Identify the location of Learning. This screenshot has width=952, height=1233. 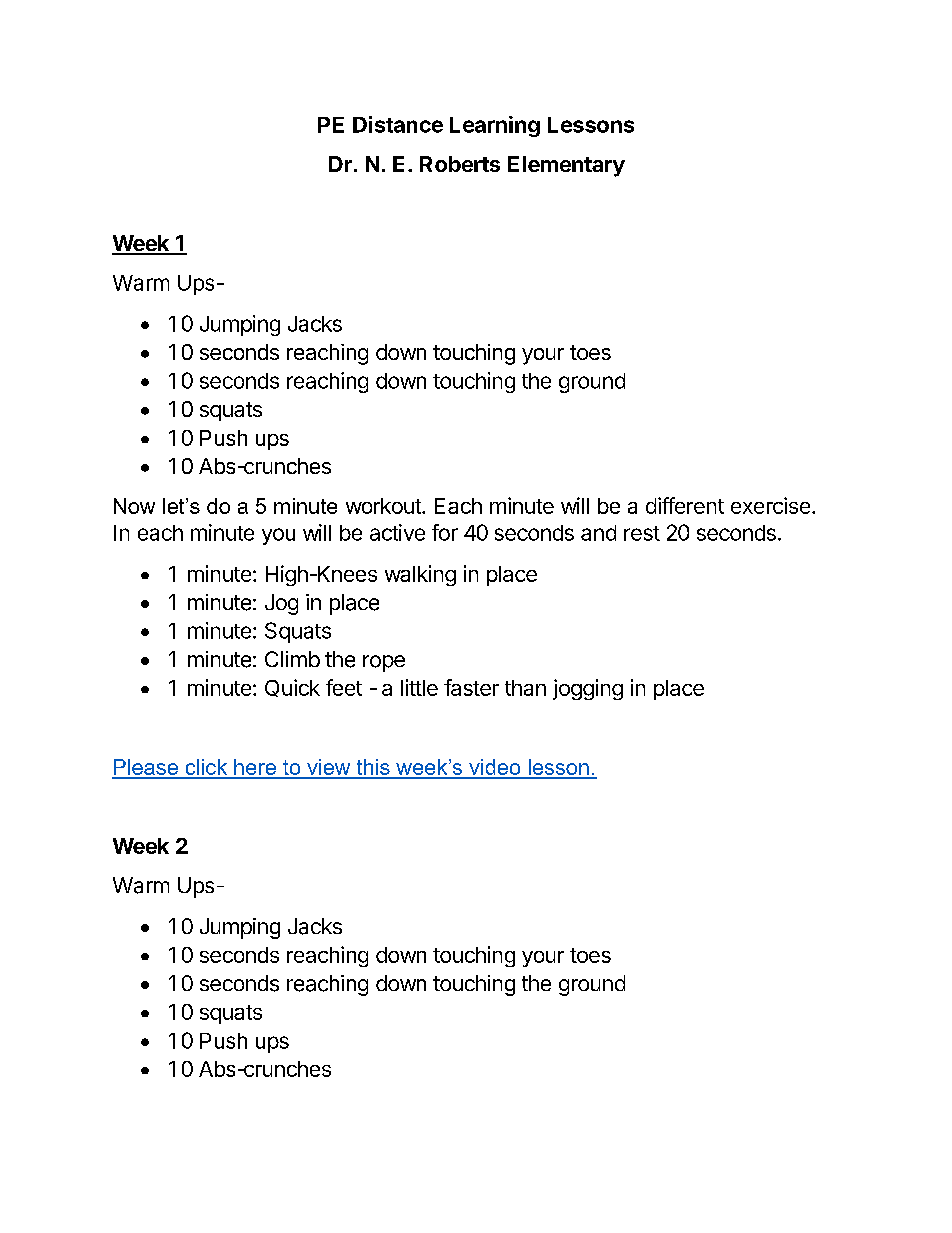
(495, 126).
